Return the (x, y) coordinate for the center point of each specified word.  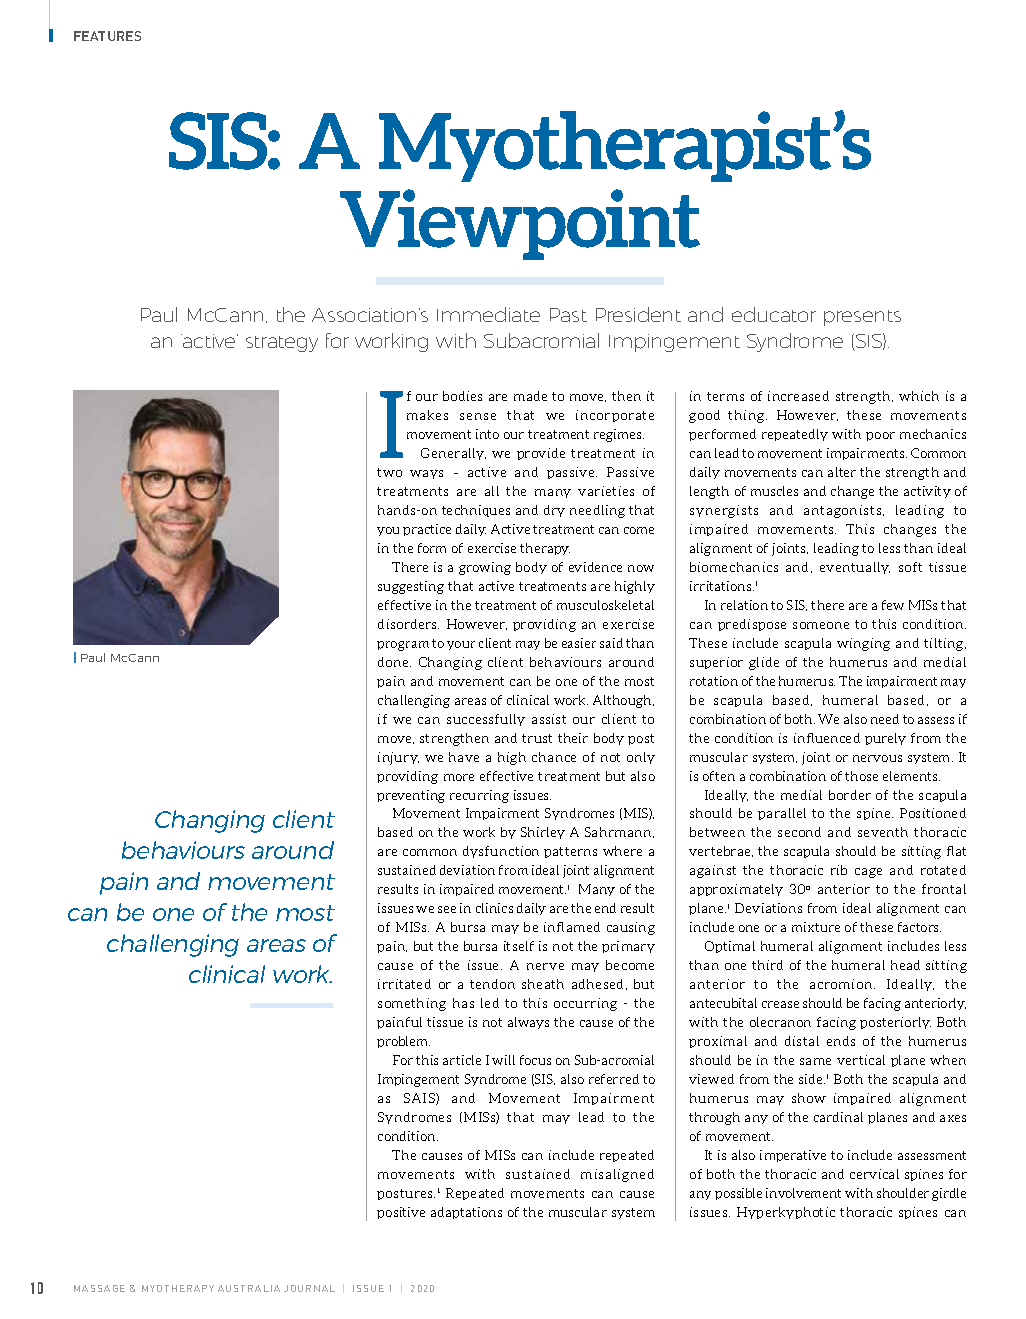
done (394, 662)
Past (568, 315)
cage (868, 873)
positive (401, 1213)
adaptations (466, 1213)
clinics (494, 908)
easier (579, 643)
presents (862, 318)
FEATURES (107, 36)
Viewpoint (520, 224)
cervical (874, 1174)
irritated (404, 984)
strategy (282, 344)
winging (863, 644)
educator (774, 314)
